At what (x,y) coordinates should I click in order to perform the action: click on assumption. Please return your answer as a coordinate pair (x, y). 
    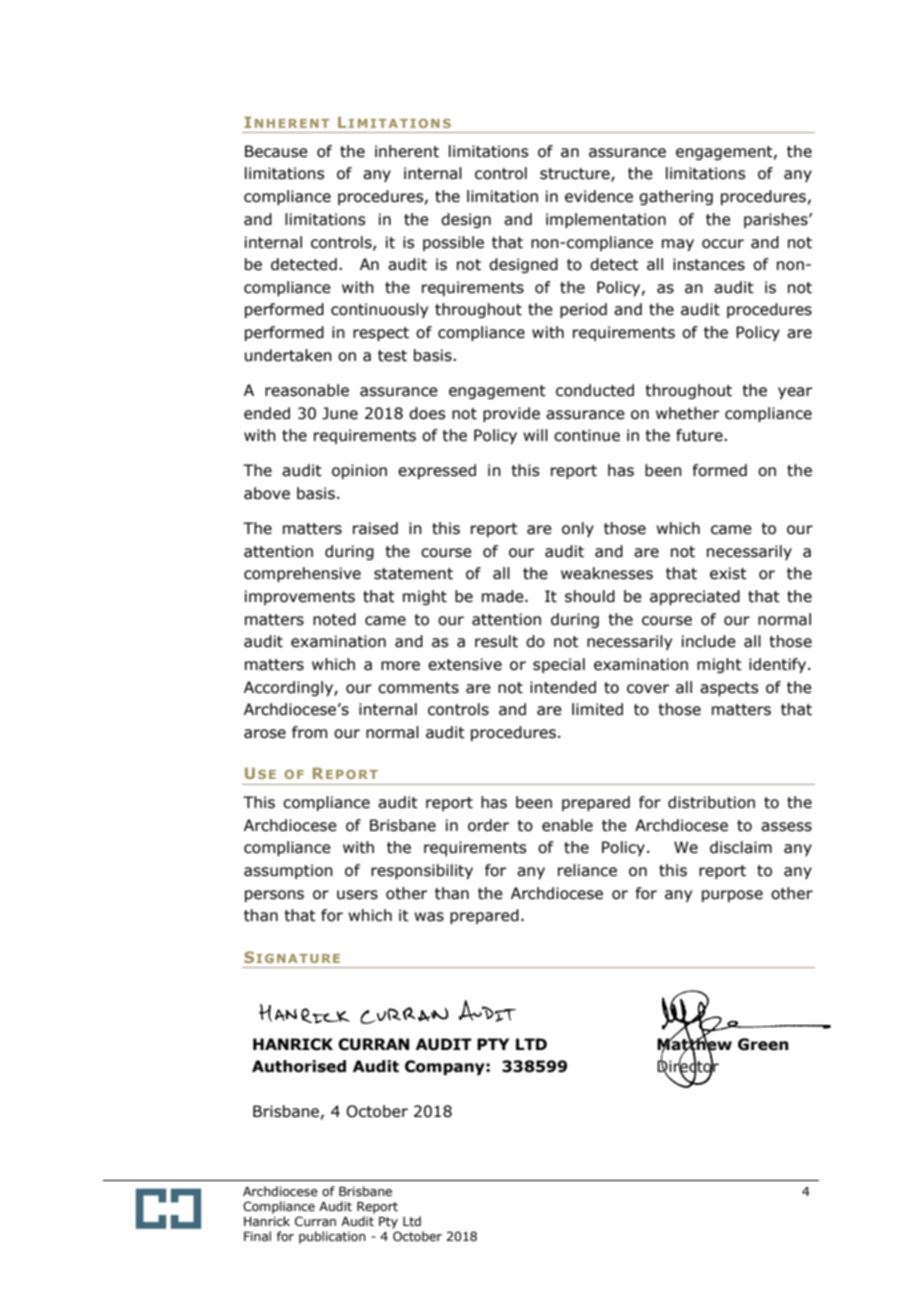
    Looking at the image, I should click on (288, 871).
